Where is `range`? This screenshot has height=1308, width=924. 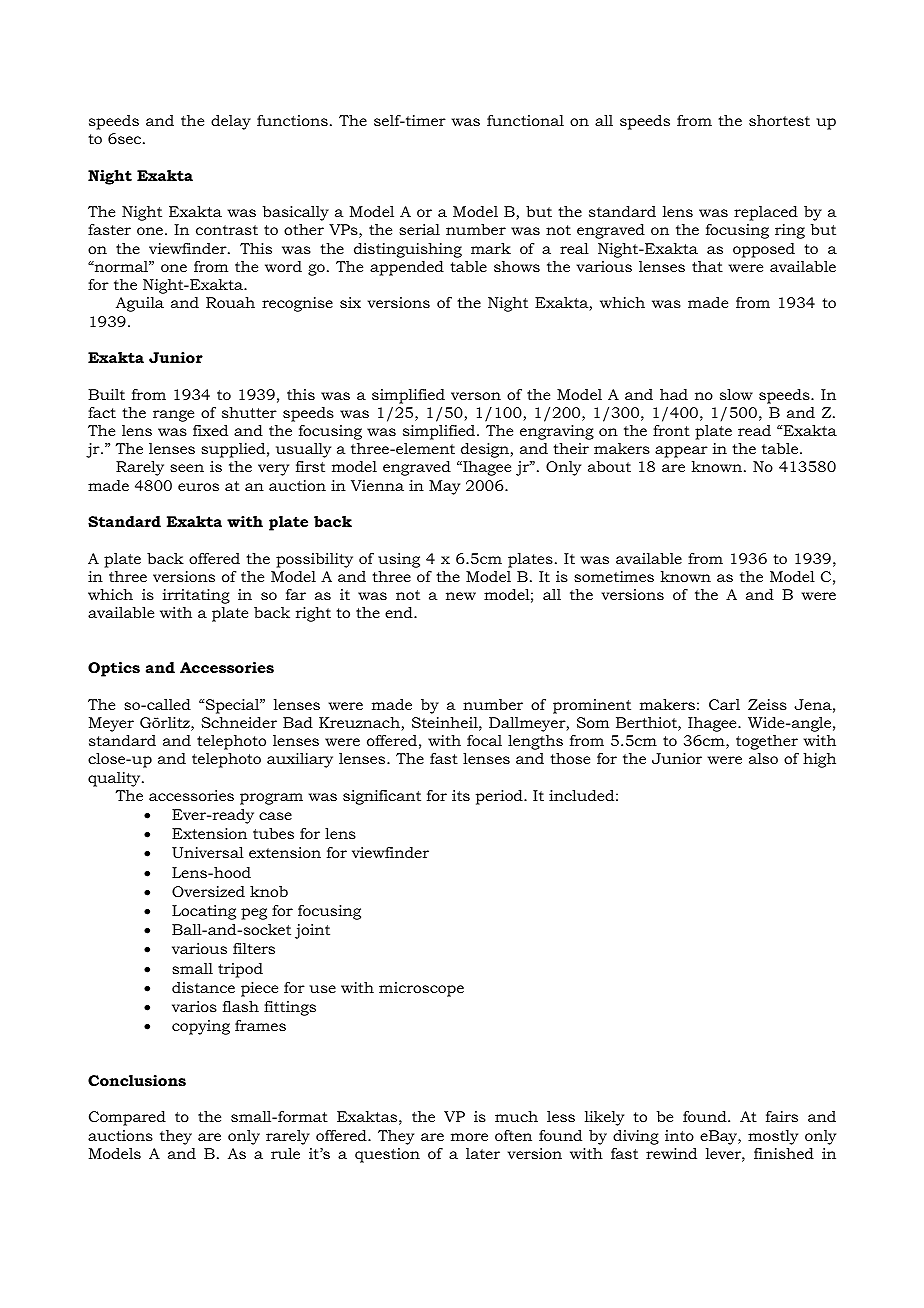
range is located at coordinates (173, 416).
